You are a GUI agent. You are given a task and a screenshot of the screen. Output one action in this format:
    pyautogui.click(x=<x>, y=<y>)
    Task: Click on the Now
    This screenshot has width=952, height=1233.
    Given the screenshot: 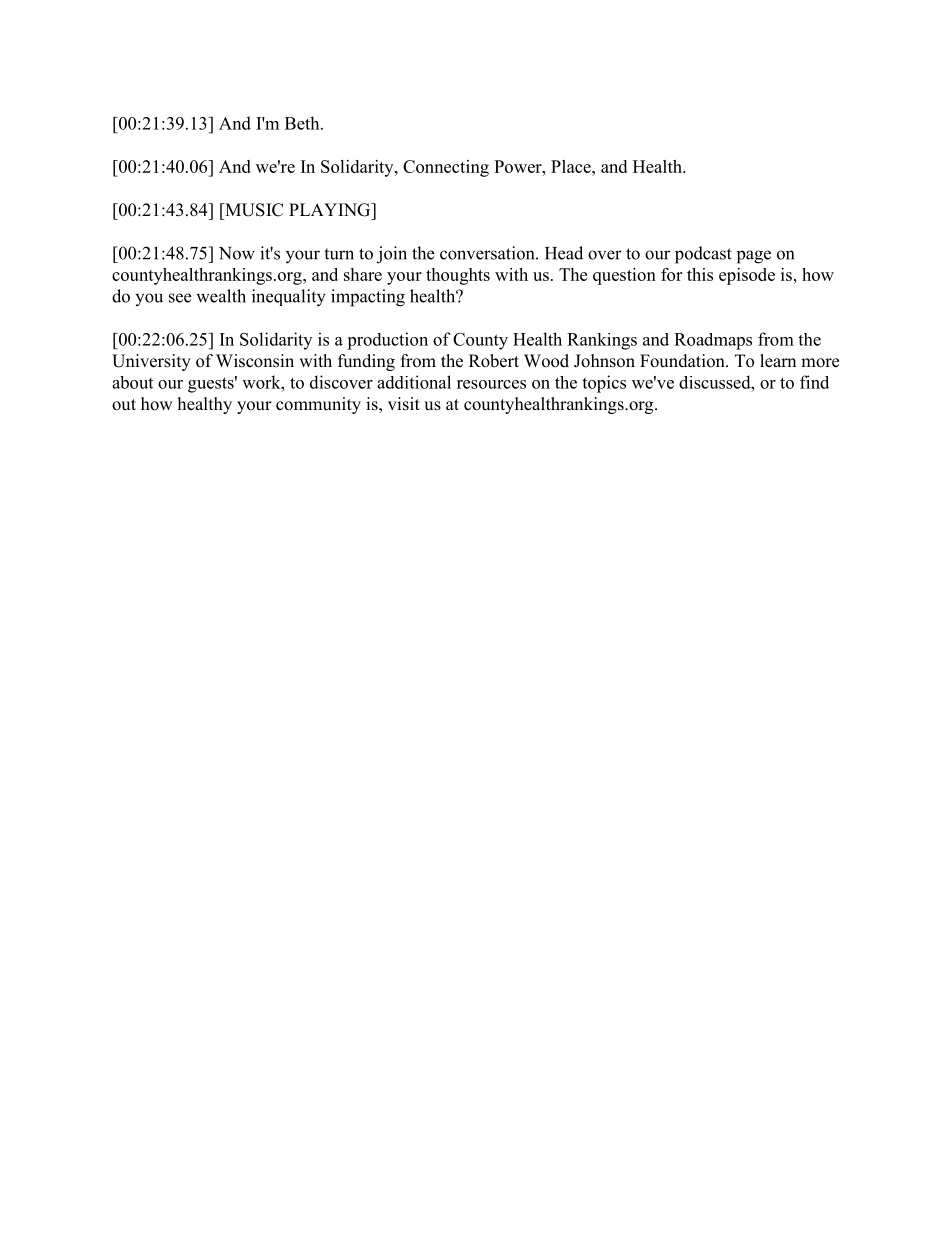 What is the action you would take?
    pyautogui.click(x=237, y=253)
